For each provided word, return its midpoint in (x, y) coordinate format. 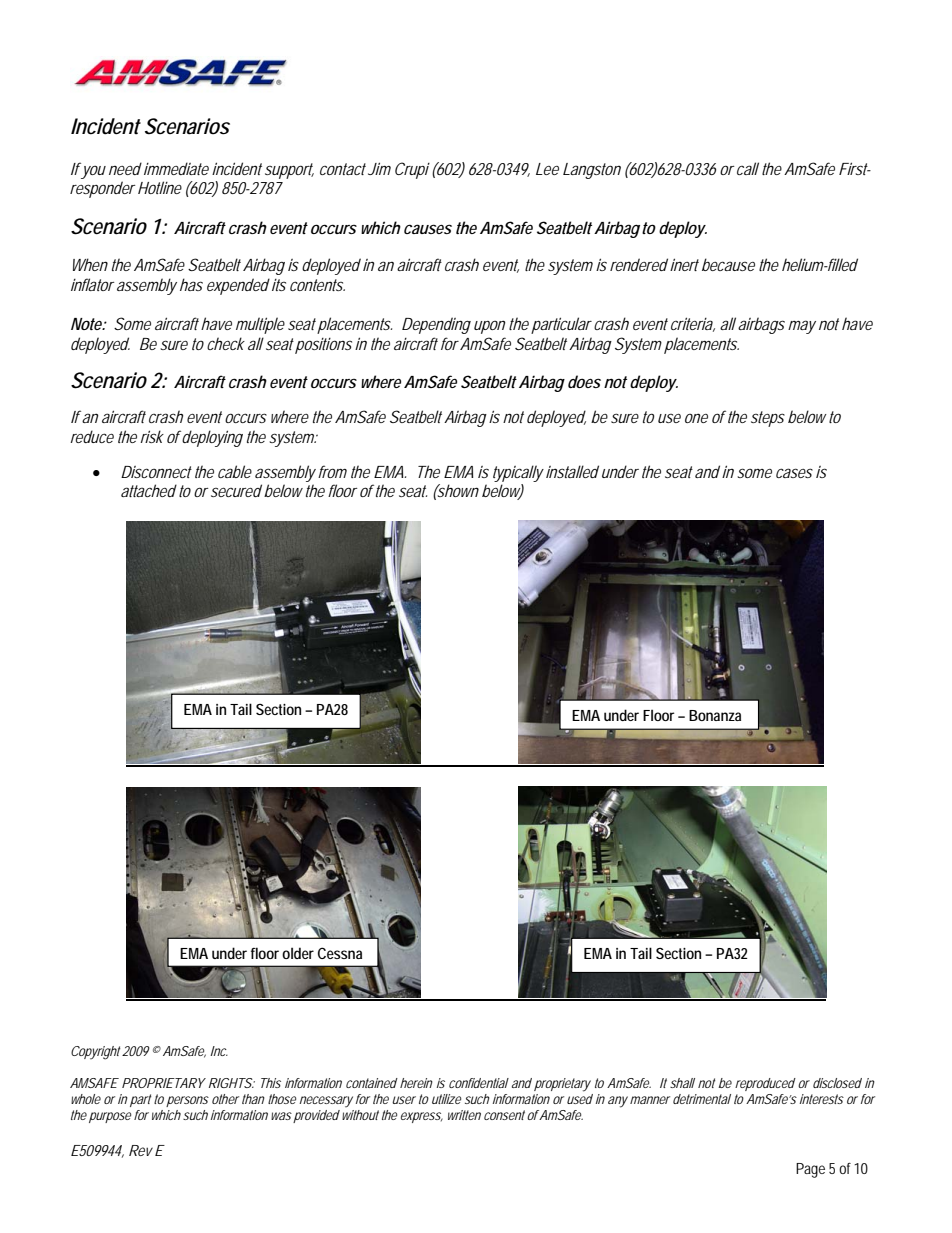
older (298, 953)
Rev (141, 1150)
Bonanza (715, 715)
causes (428, 229)
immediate (176, 168)
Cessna (340, 953)
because (728, 264)
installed (572, 471)
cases (794, 473)
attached (149, 490)
